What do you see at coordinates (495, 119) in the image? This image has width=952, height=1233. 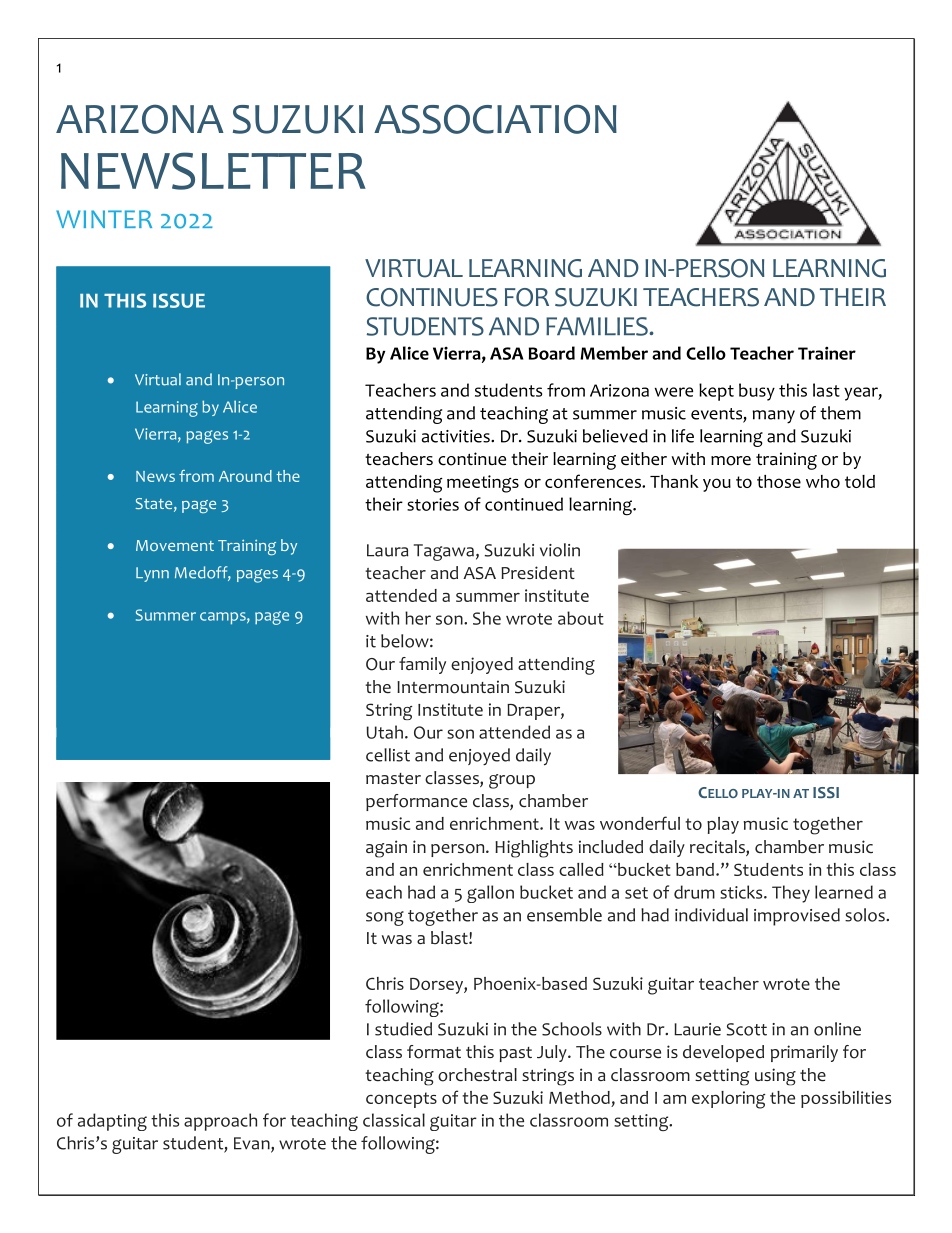 I see `ASSOCIATION` at bounding box center [495, 119].
